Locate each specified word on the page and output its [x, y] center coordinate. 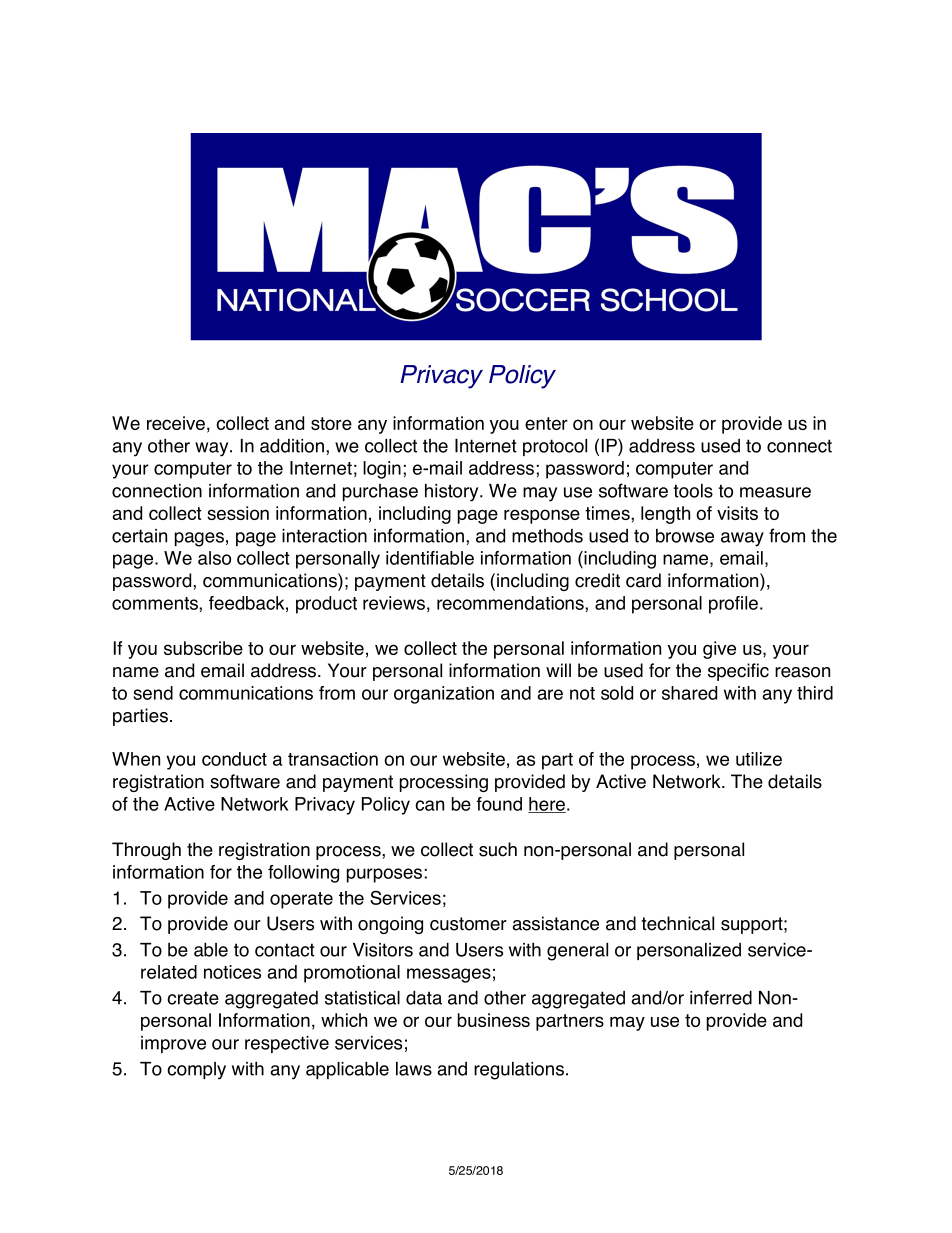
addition [293, 445]
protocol [555, 447]
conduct [234, 759]
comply [196, 1071]
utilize [759, 759]
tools [693, 491]
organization [444, 695]
